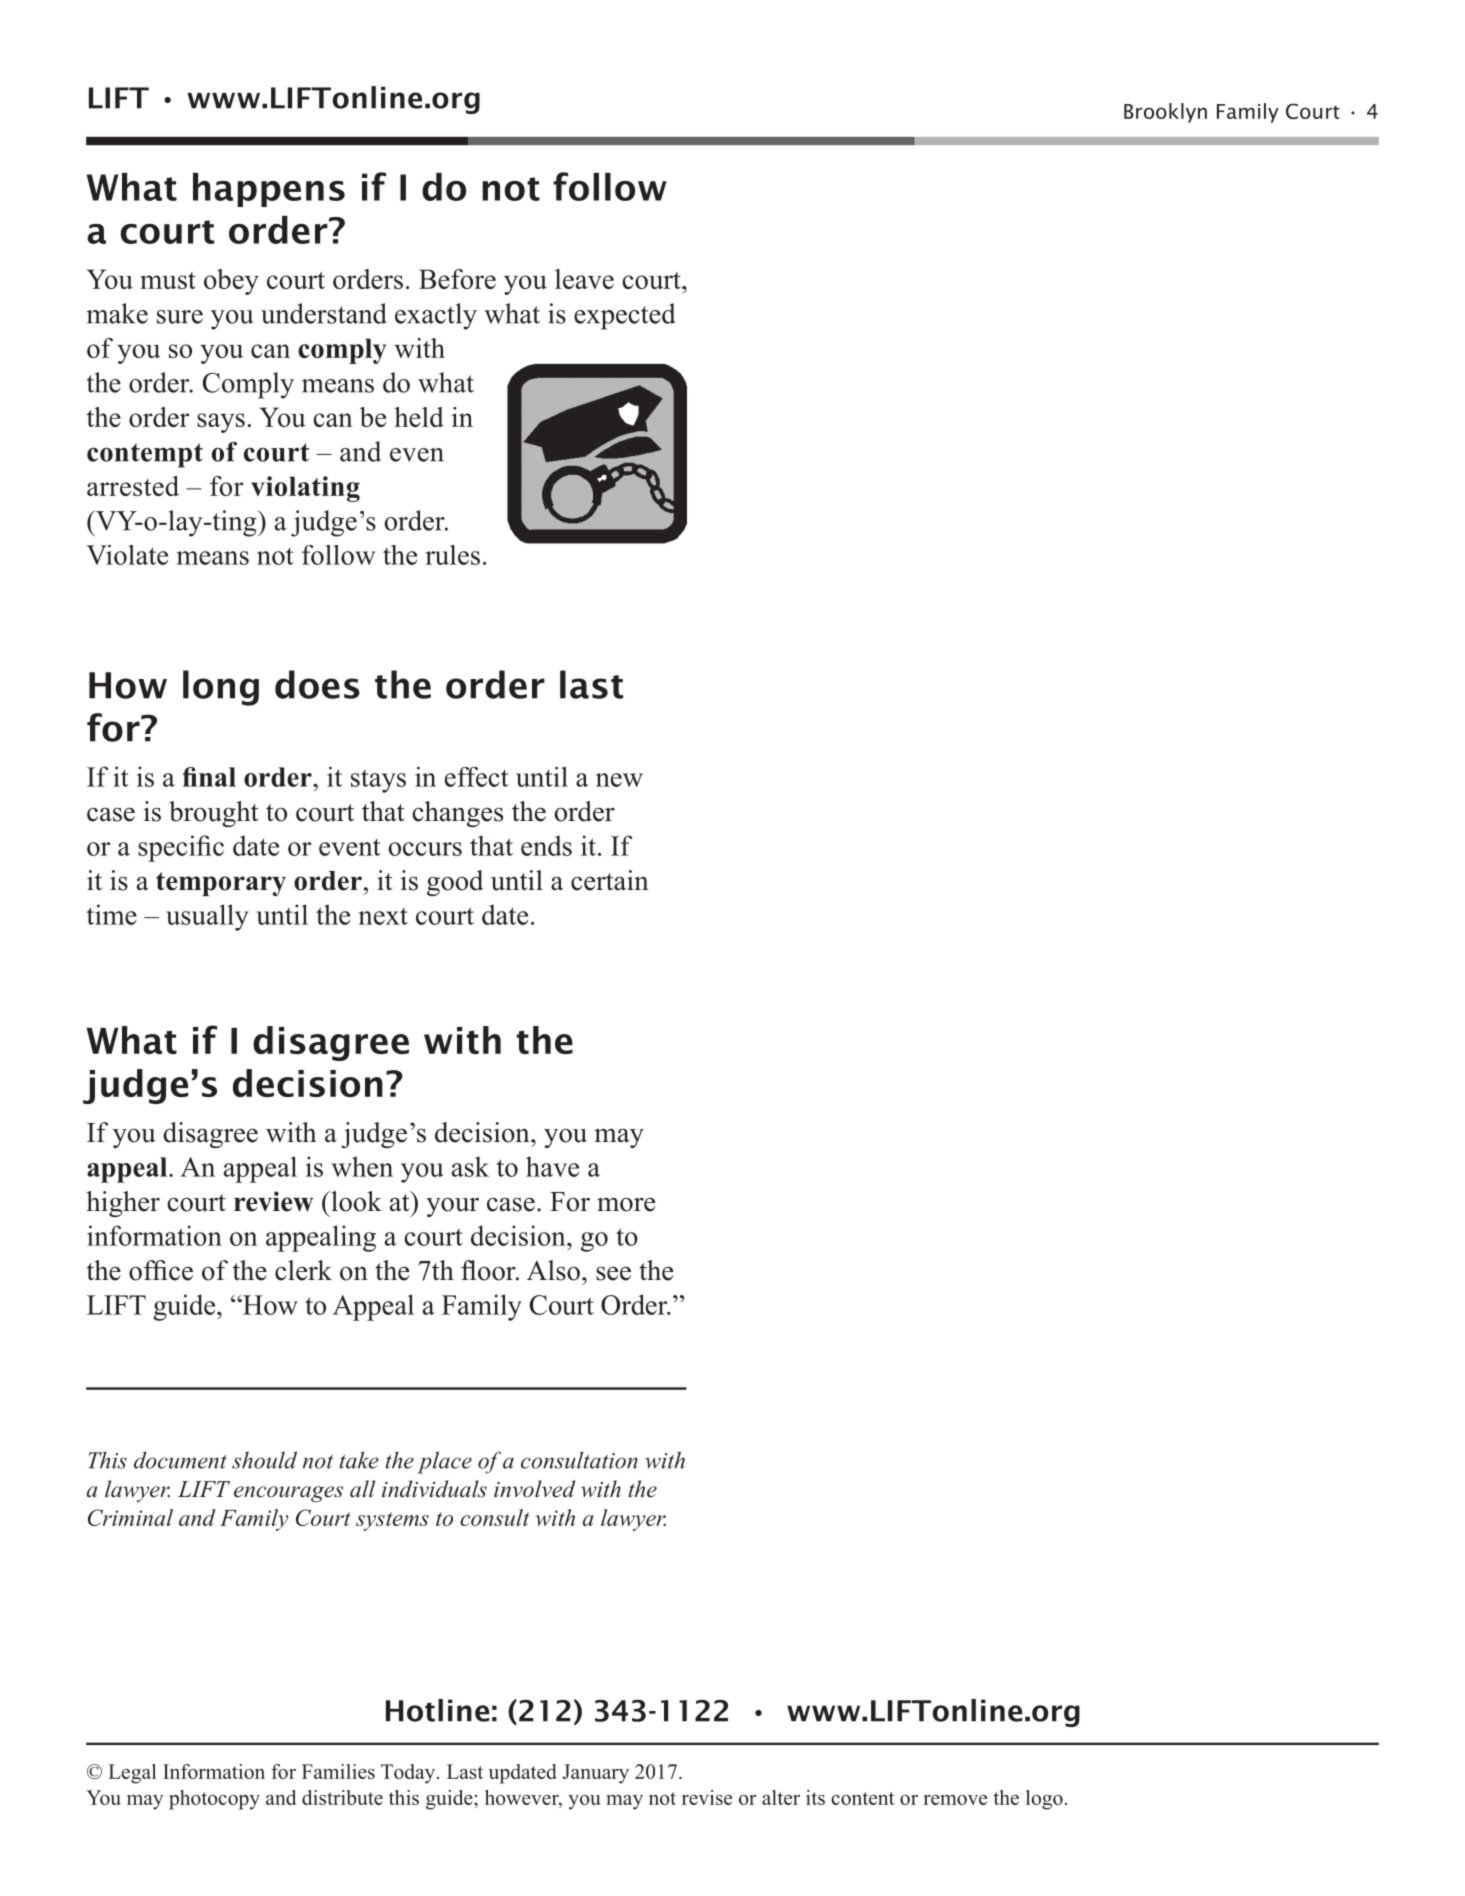 This screenshot has width=1465, height=1896. What do you see at coordinates (584, 279) in the screenshot?
I see `leave` at bounding box center [584, 279].
